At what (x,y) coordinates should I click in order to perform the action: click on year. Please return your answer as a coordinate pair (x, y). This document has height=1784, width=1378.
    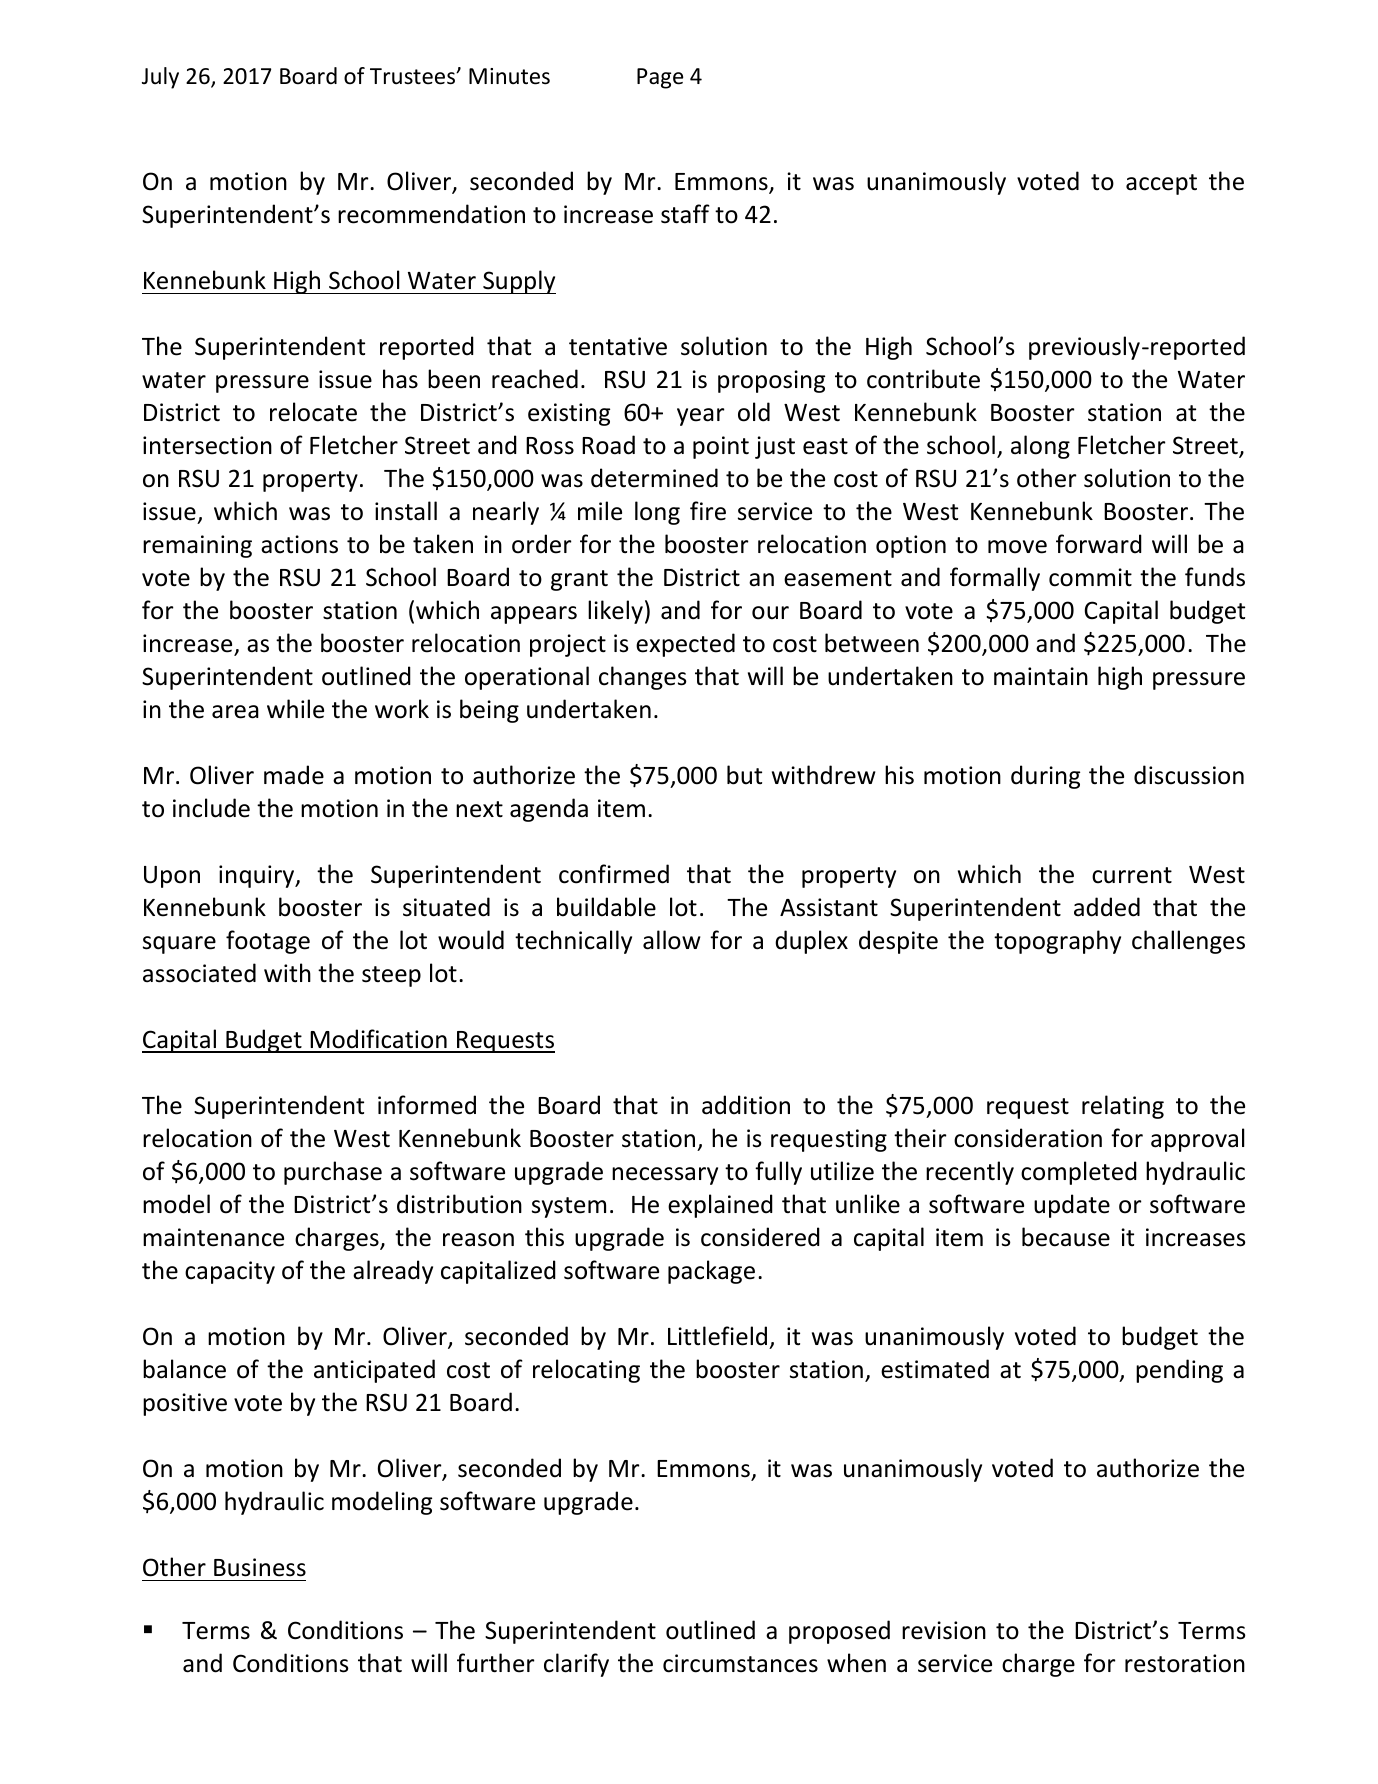
    Looking at the image, I should click on (701, 417).
